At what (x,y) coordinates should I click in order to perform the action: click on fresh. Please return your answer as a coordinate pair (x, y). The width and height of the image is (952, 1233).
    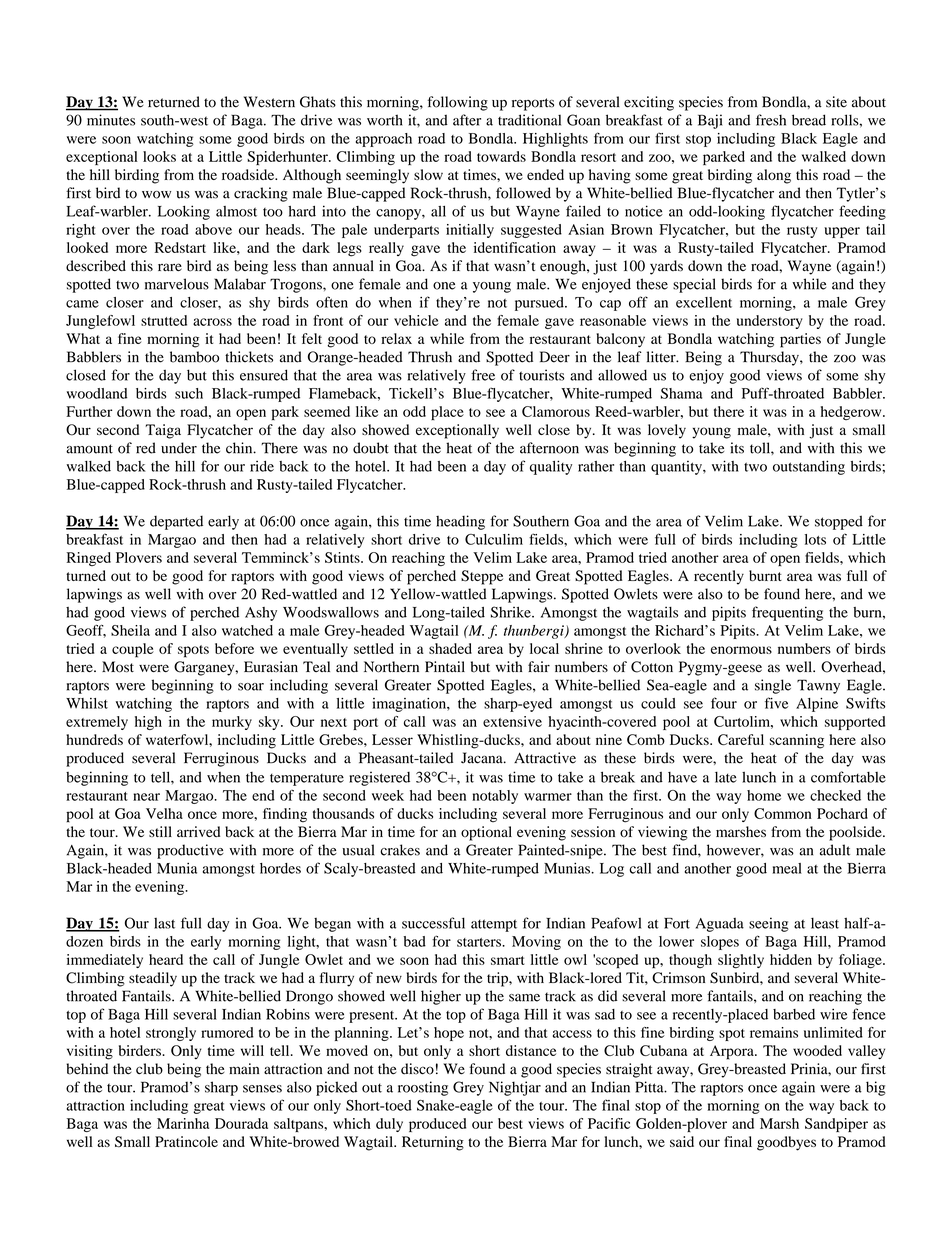
    Looking at the image, I should click on (771, 120).
